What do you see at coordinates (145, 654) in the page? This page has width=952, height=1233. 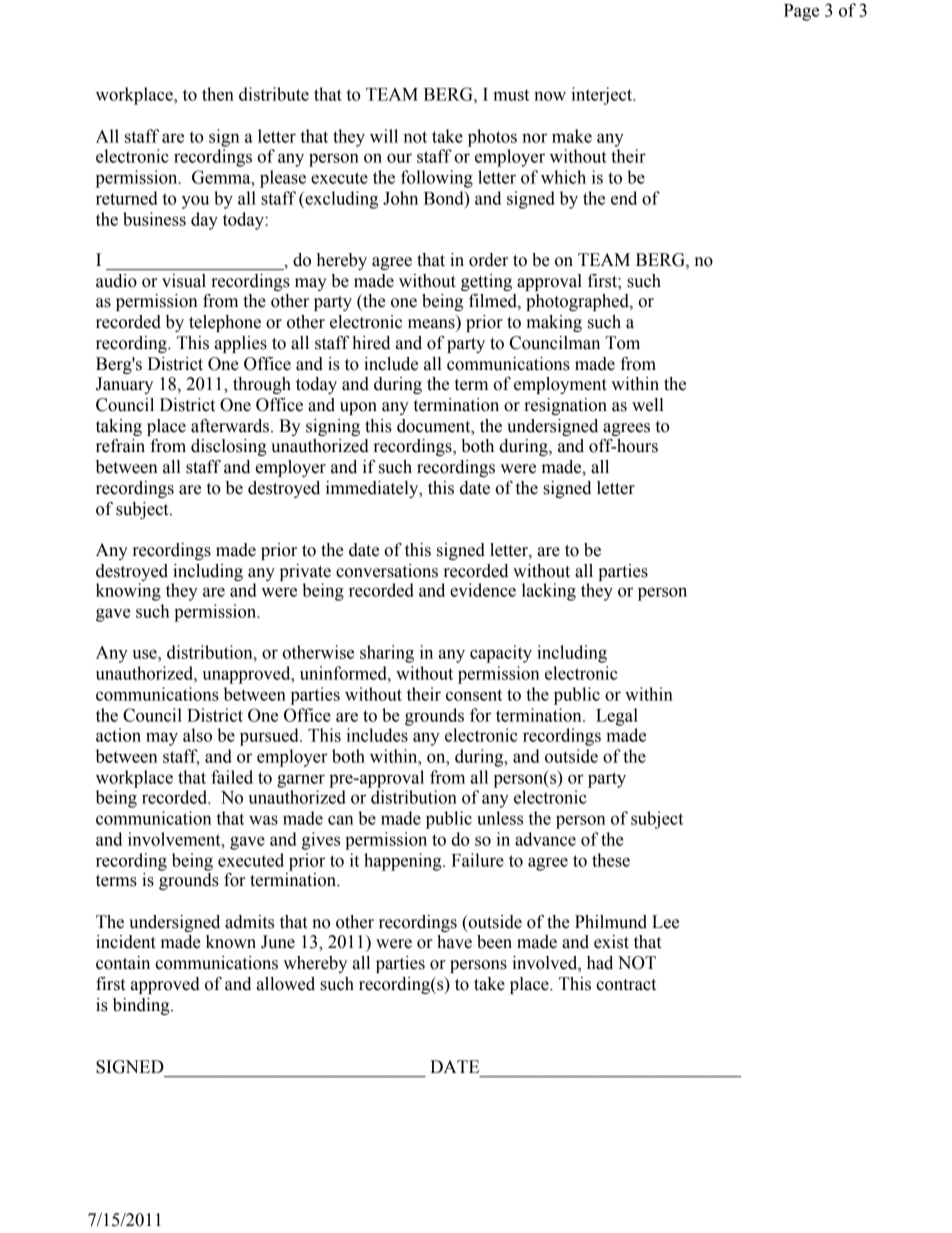 I see `use` at bounding box center [145, 654].
